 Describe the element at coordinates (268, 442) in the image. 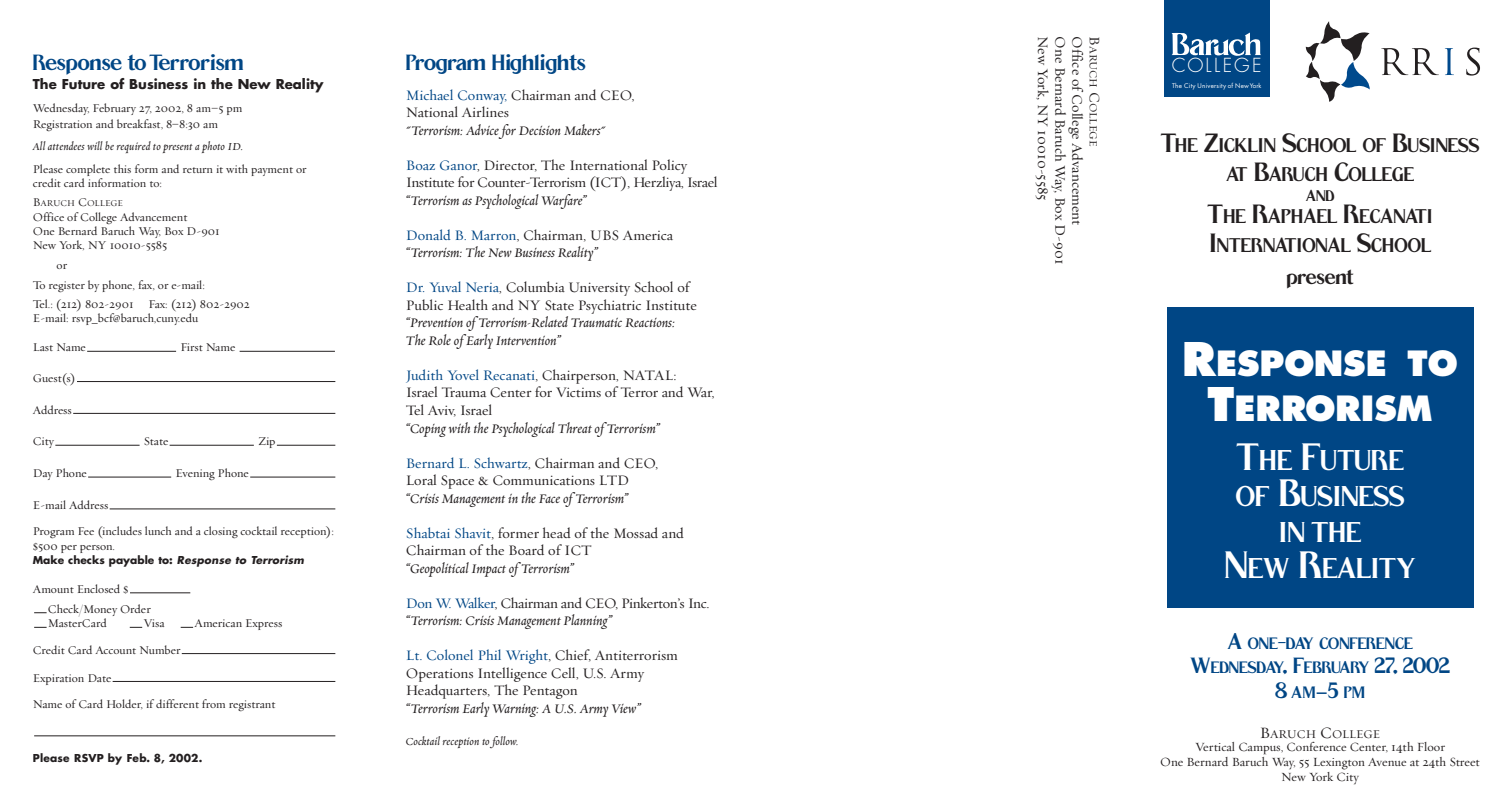

I see `Zip` at that location.
